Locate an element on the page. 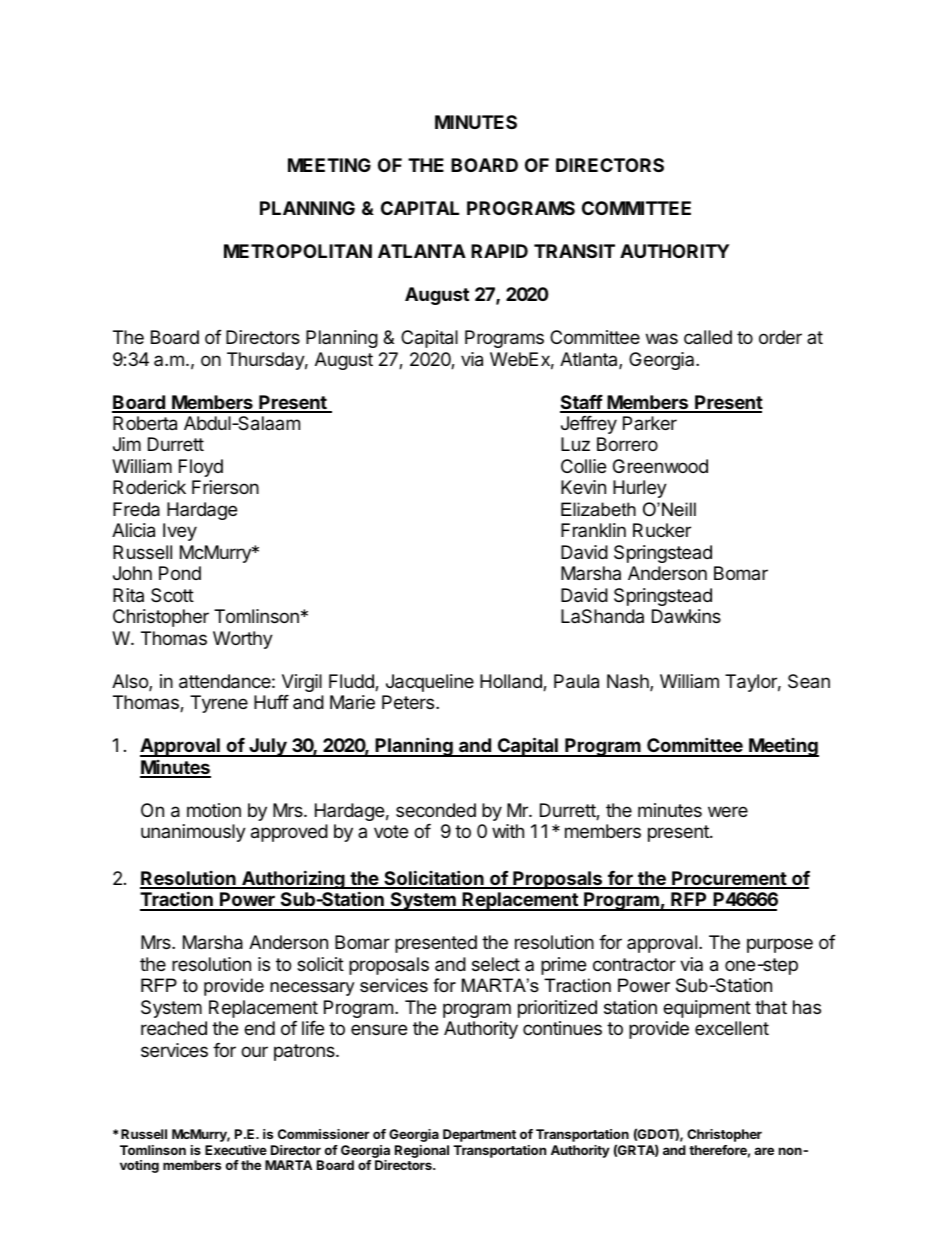 This image has width=952, height=1233. were is located at coordinates (728, 811).
